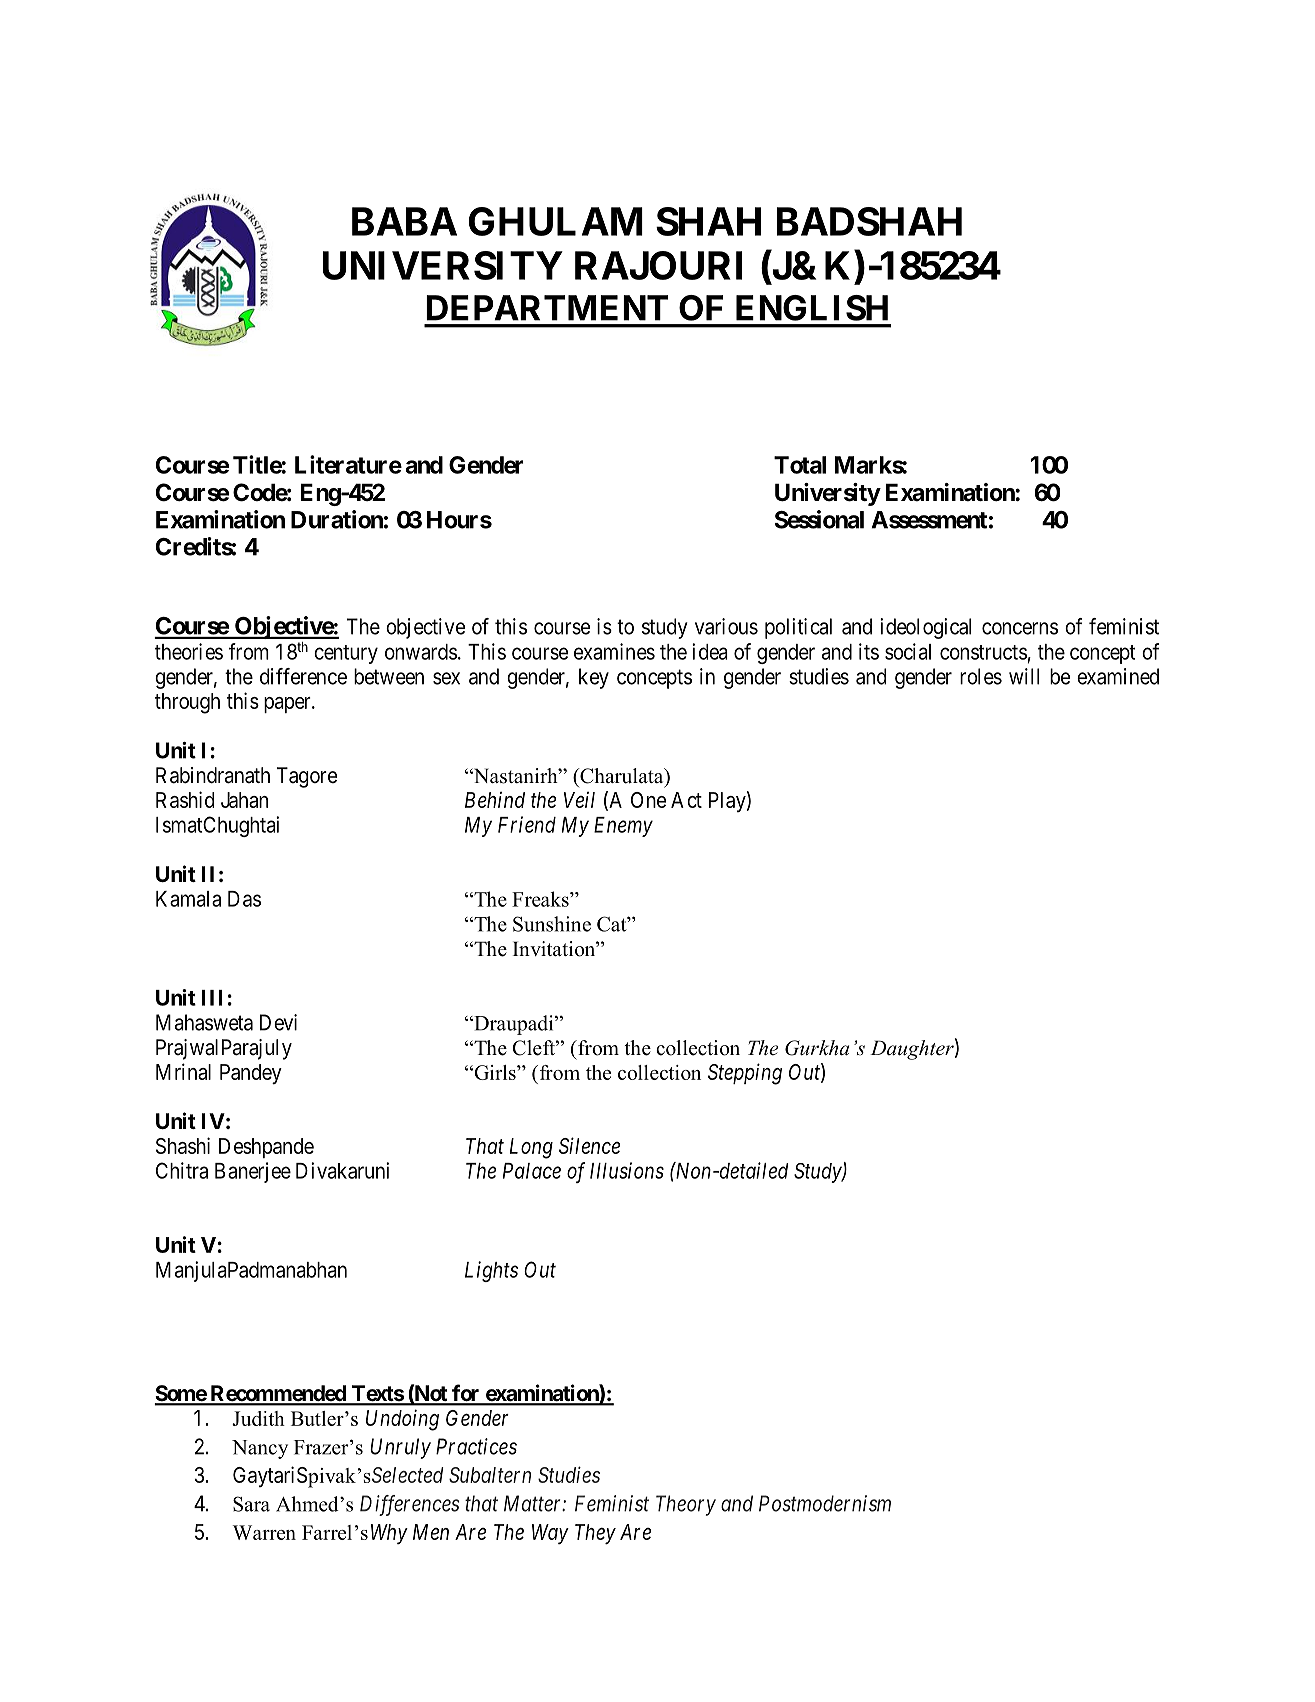  I want to click on Postmodernism, so click(825, 1503).
